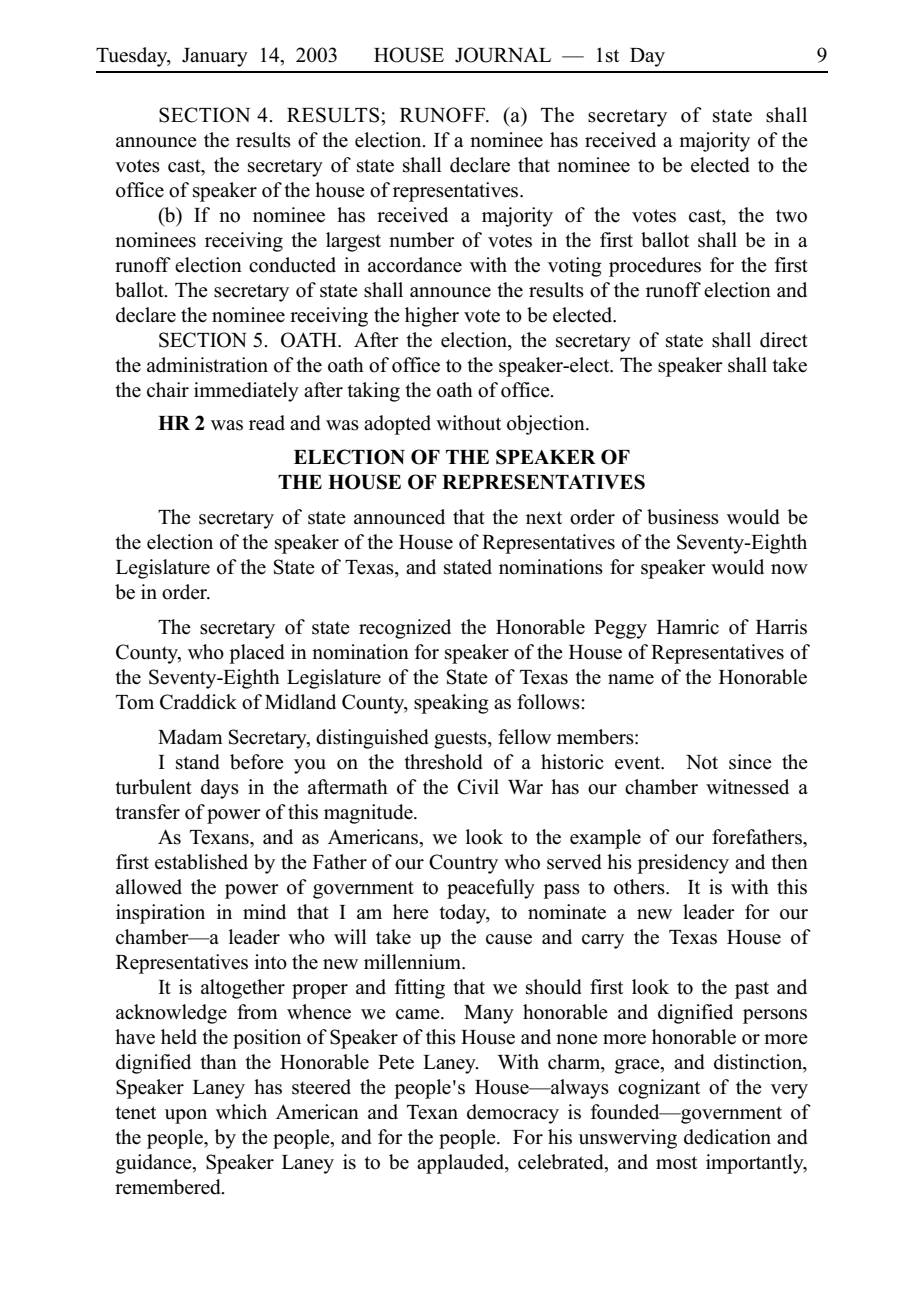  I want to click on established, so click(201, 862).
